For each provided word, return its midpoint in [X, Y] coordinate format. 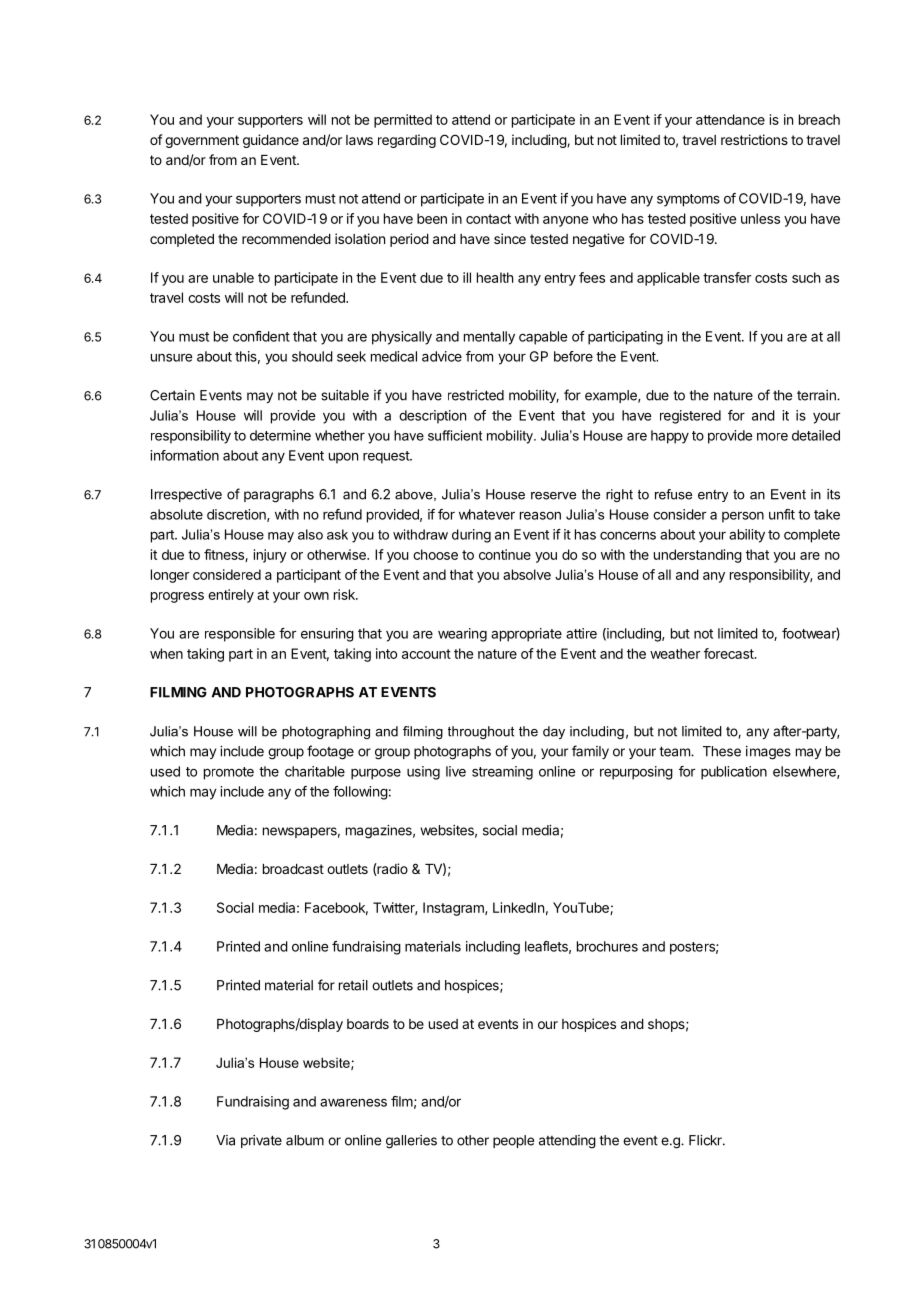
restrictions [754, 139]
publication [734, 773]
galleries [411, 1142]
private [261, 1141]
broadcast [293, 869]
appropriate [526, 635]
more [772, 437]
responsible [240, 635]
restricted [476, 395]
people [513, 1141]
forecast [730, 653]
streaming [502, 773]
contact [488, 219]
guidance [271, 141]
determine [280, 435]
